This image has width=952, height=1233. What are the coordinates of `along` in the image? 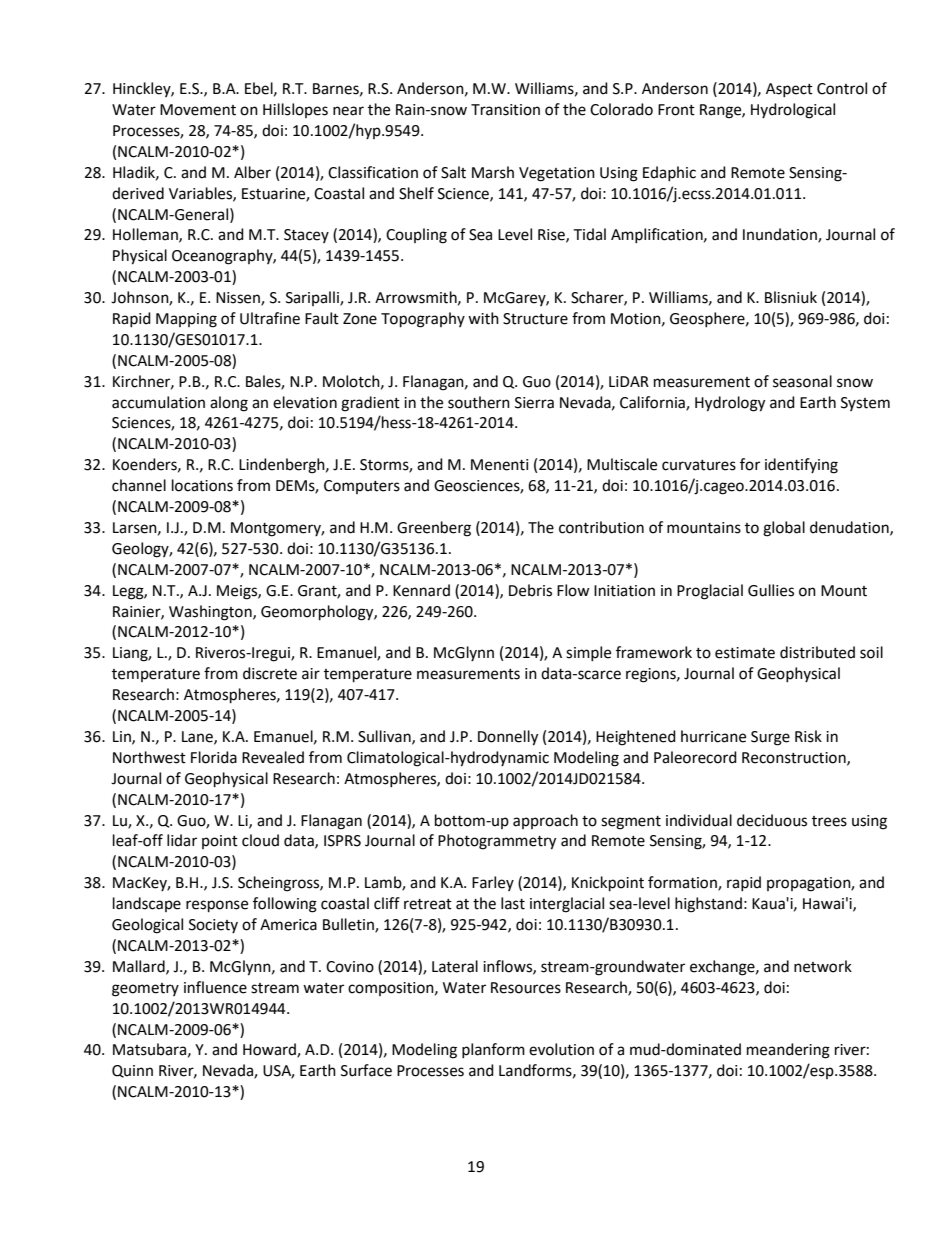 It's located at (229, 404).
